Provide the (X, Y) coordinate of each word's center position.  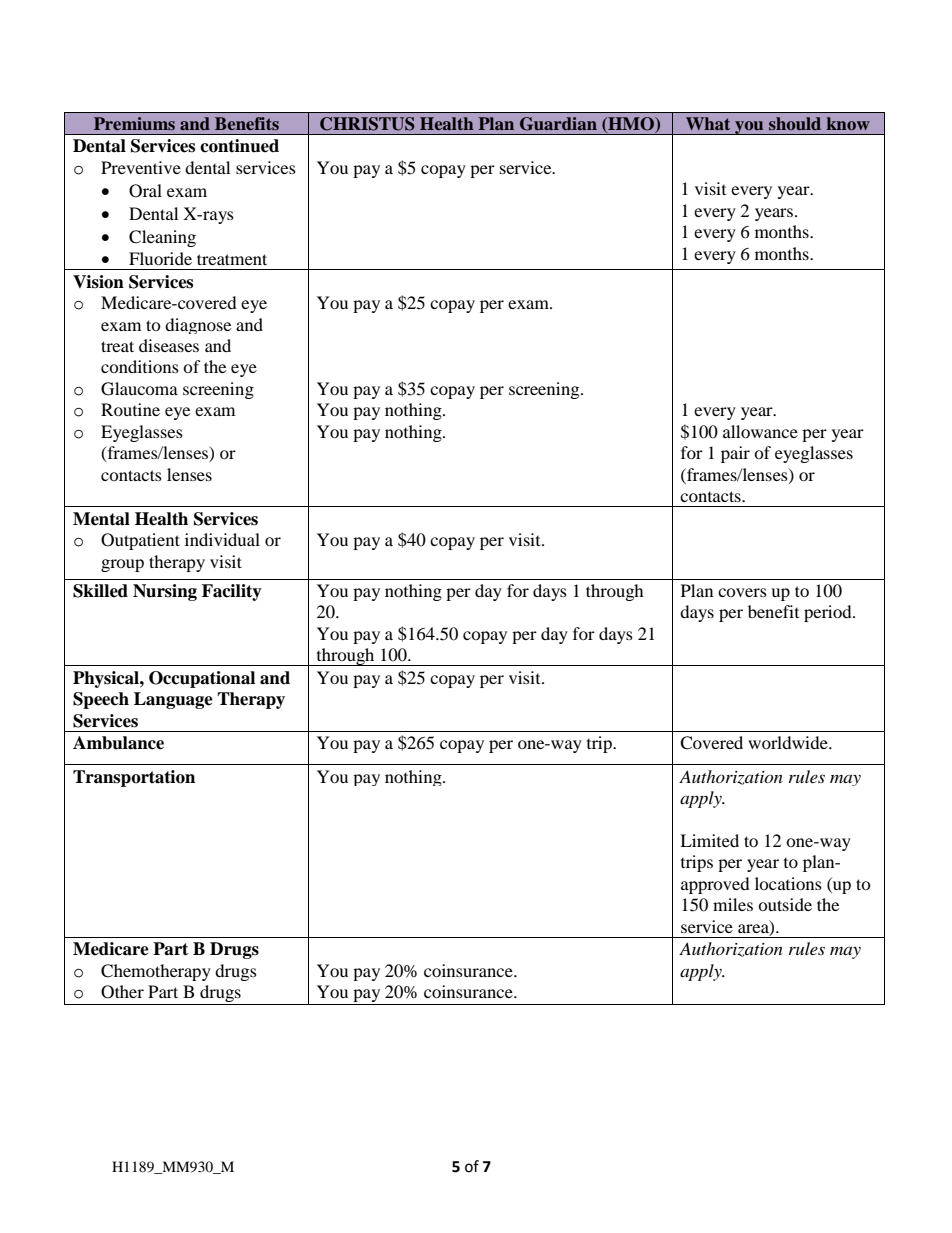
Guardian (558, 124)
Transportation (134, 778)
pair (735, 454)
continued (239, 146)
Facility (232, 592)
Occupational (202, 679)
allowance (760, 431)
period (829, 613)
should (795, 123)
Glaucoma (139, 389)
